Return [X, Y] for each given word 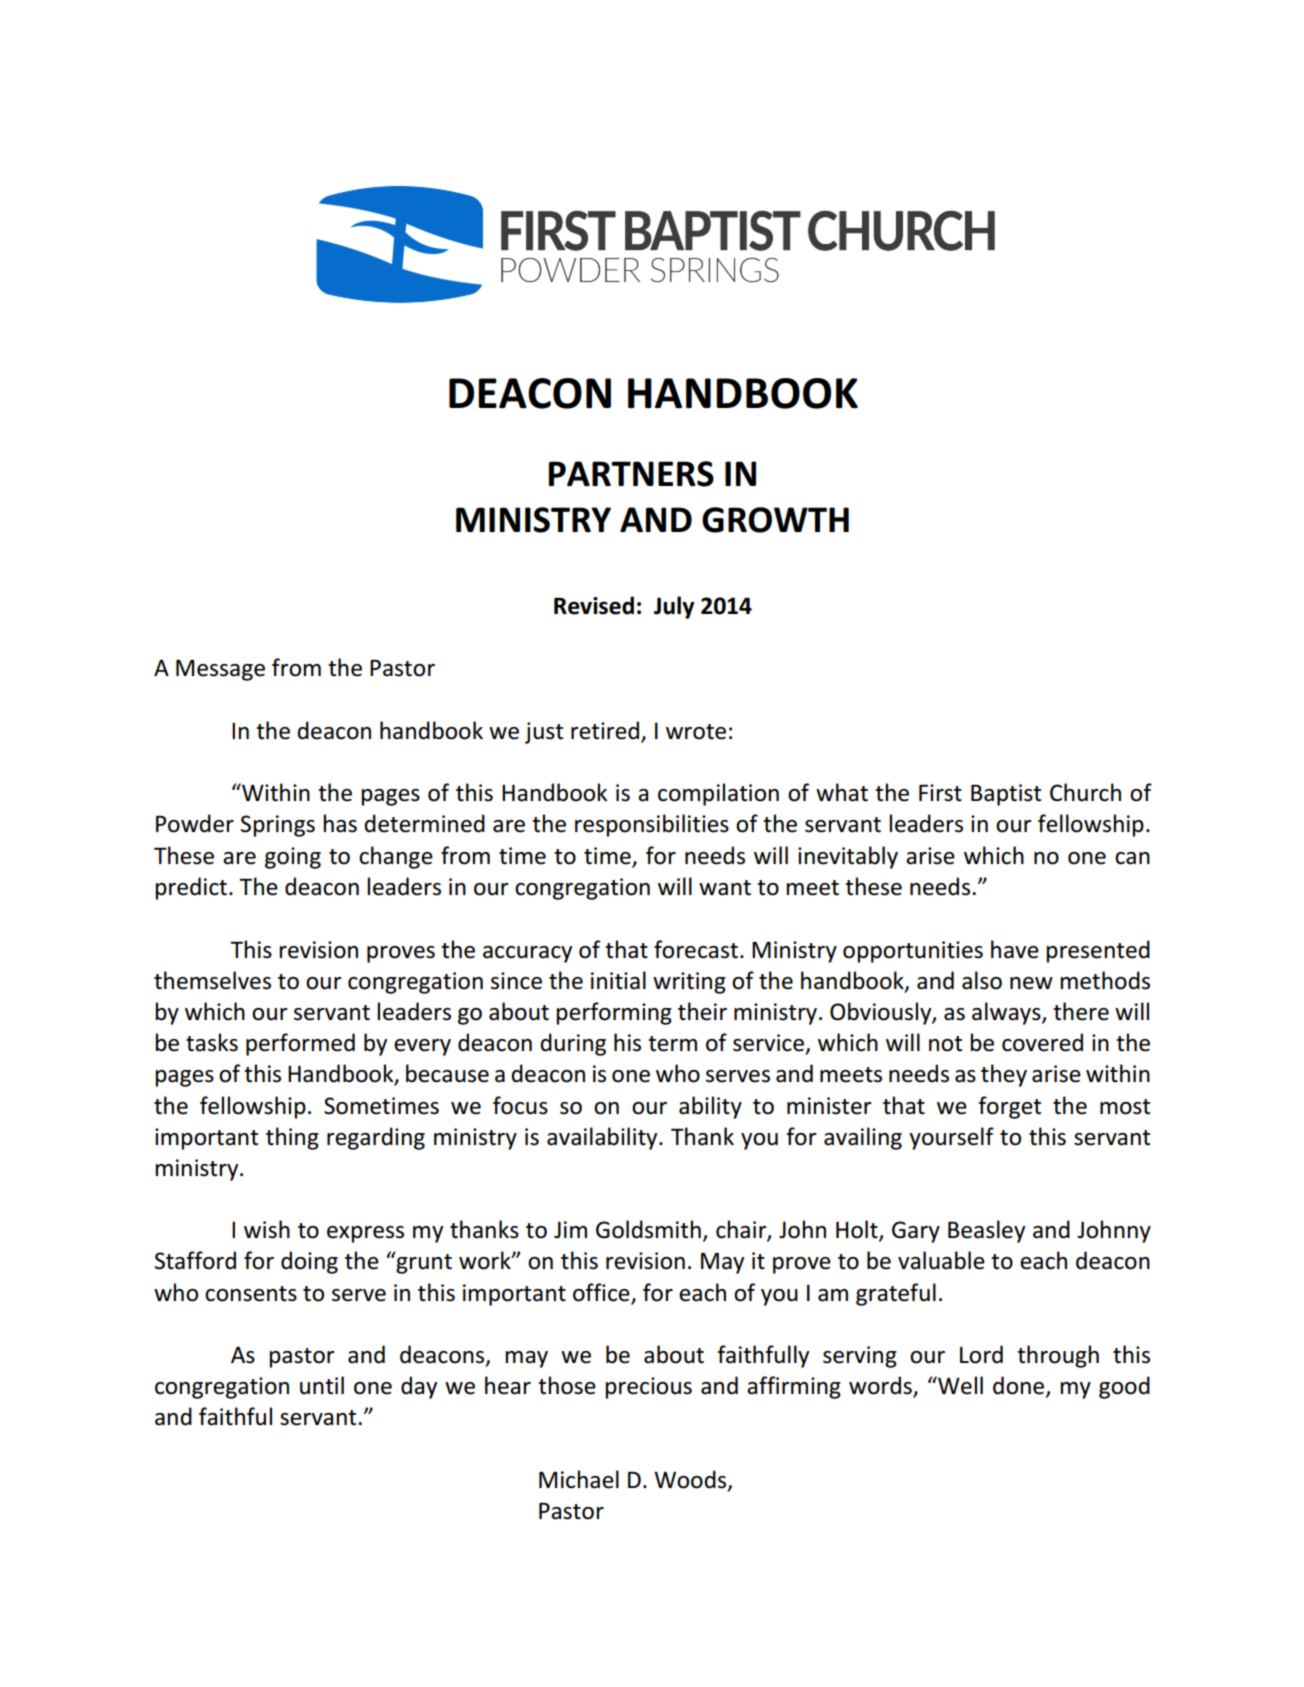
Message [220, 670]
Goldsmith [648, 1229]
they [1004, 1075]
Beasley [986, 1231]
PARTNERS [631, 474]
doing [309, 1262]
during [573, 1044]
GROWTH [775, 520]
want [725, 888]
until [322, 1385]
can [1132, 858]
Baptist [1006, 795]
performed [300, 1044]
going [293, 858]
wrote [696, 732]
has [340, 823]
